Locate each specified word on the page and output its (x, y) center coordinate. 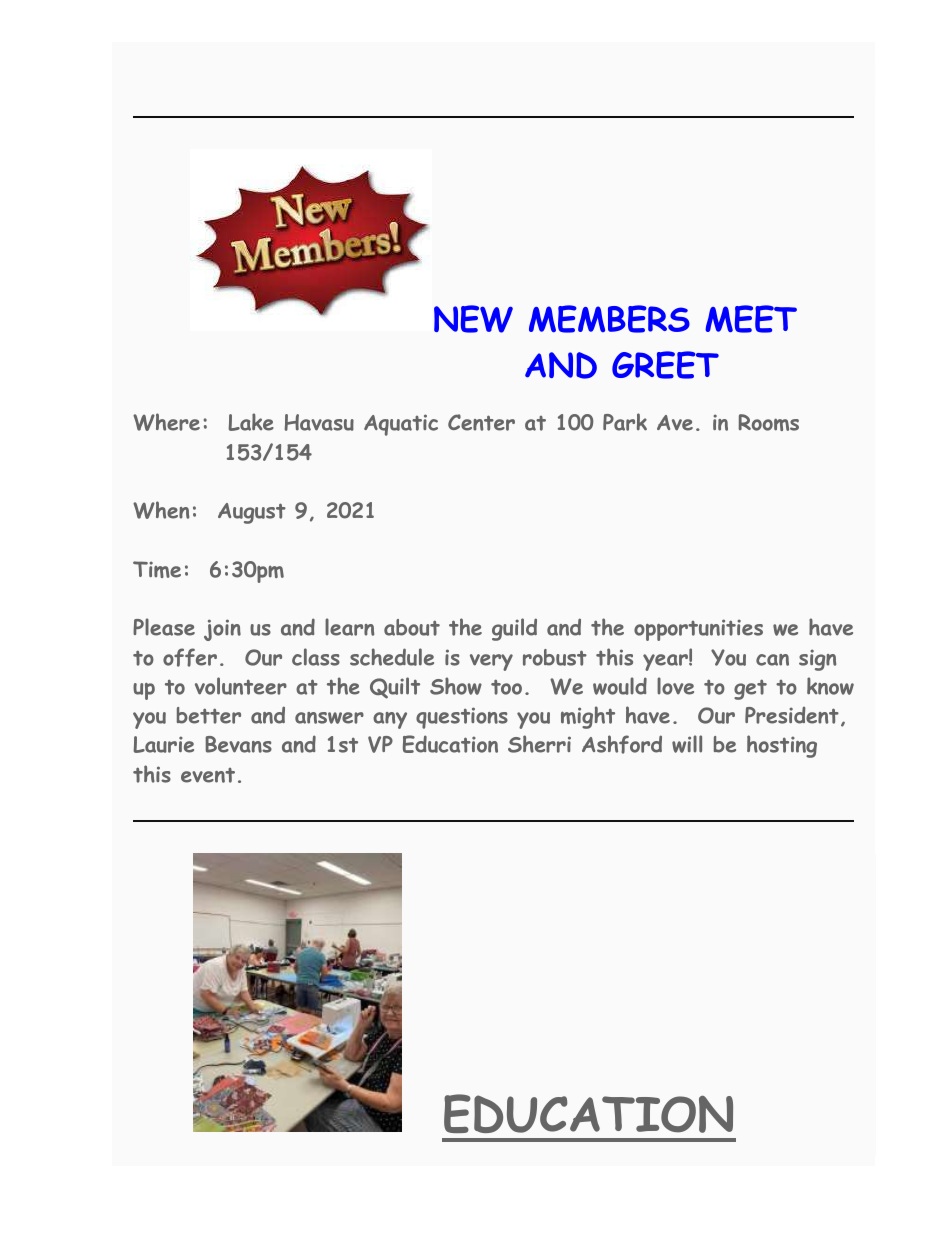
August (252, 513)
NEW (473, 319)
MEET (751, 319)
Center (481, 422)
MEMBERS (609, 319)
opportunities (698, 630)
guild (514, 629)
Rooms (769, 422)
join (222, 630)
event (208, 775)
